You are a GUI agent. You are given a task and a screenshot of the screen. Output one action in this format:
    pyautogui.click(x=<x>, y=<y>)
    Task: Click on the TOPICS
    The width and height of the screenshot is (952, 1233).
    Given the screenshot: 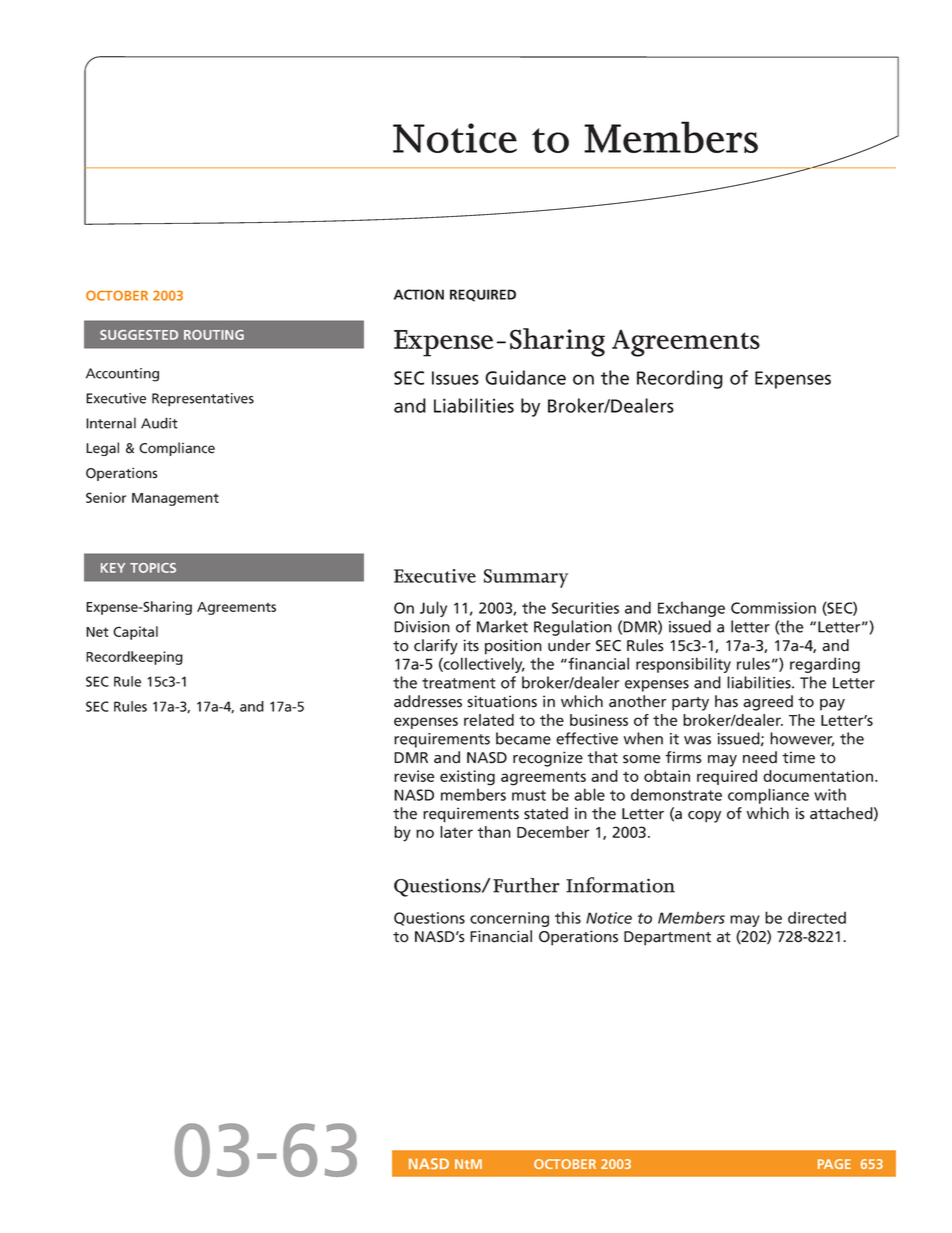 What is the action you would take?
    pyautogui.click(x=153, y=568)
